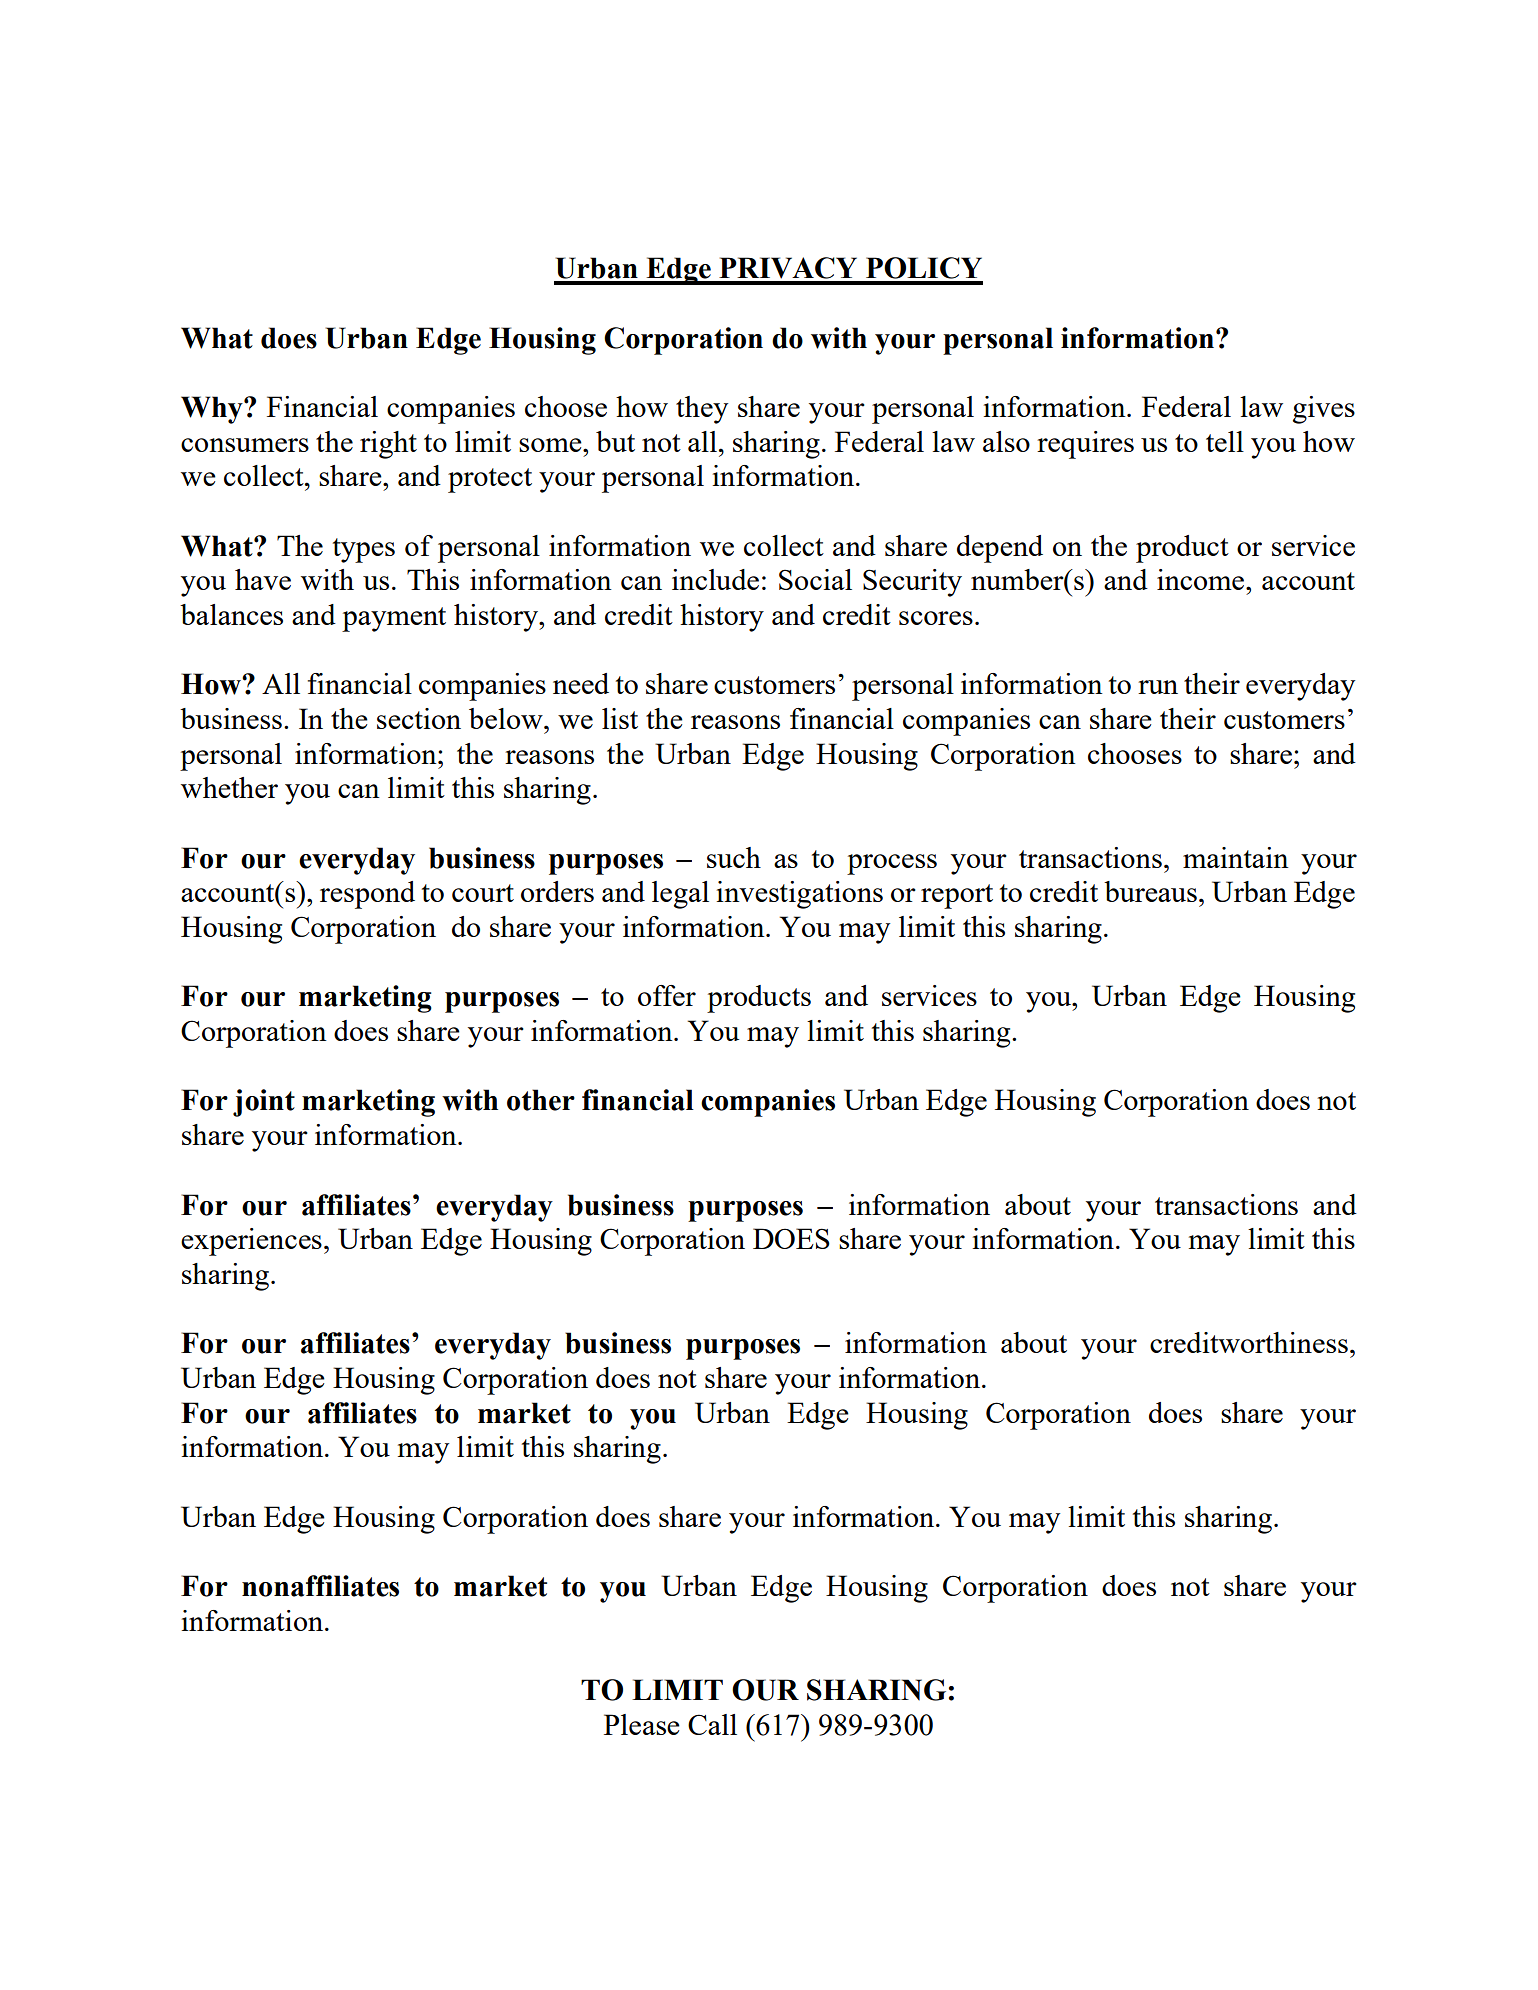  I want to click on offer, so click(667, 995).
